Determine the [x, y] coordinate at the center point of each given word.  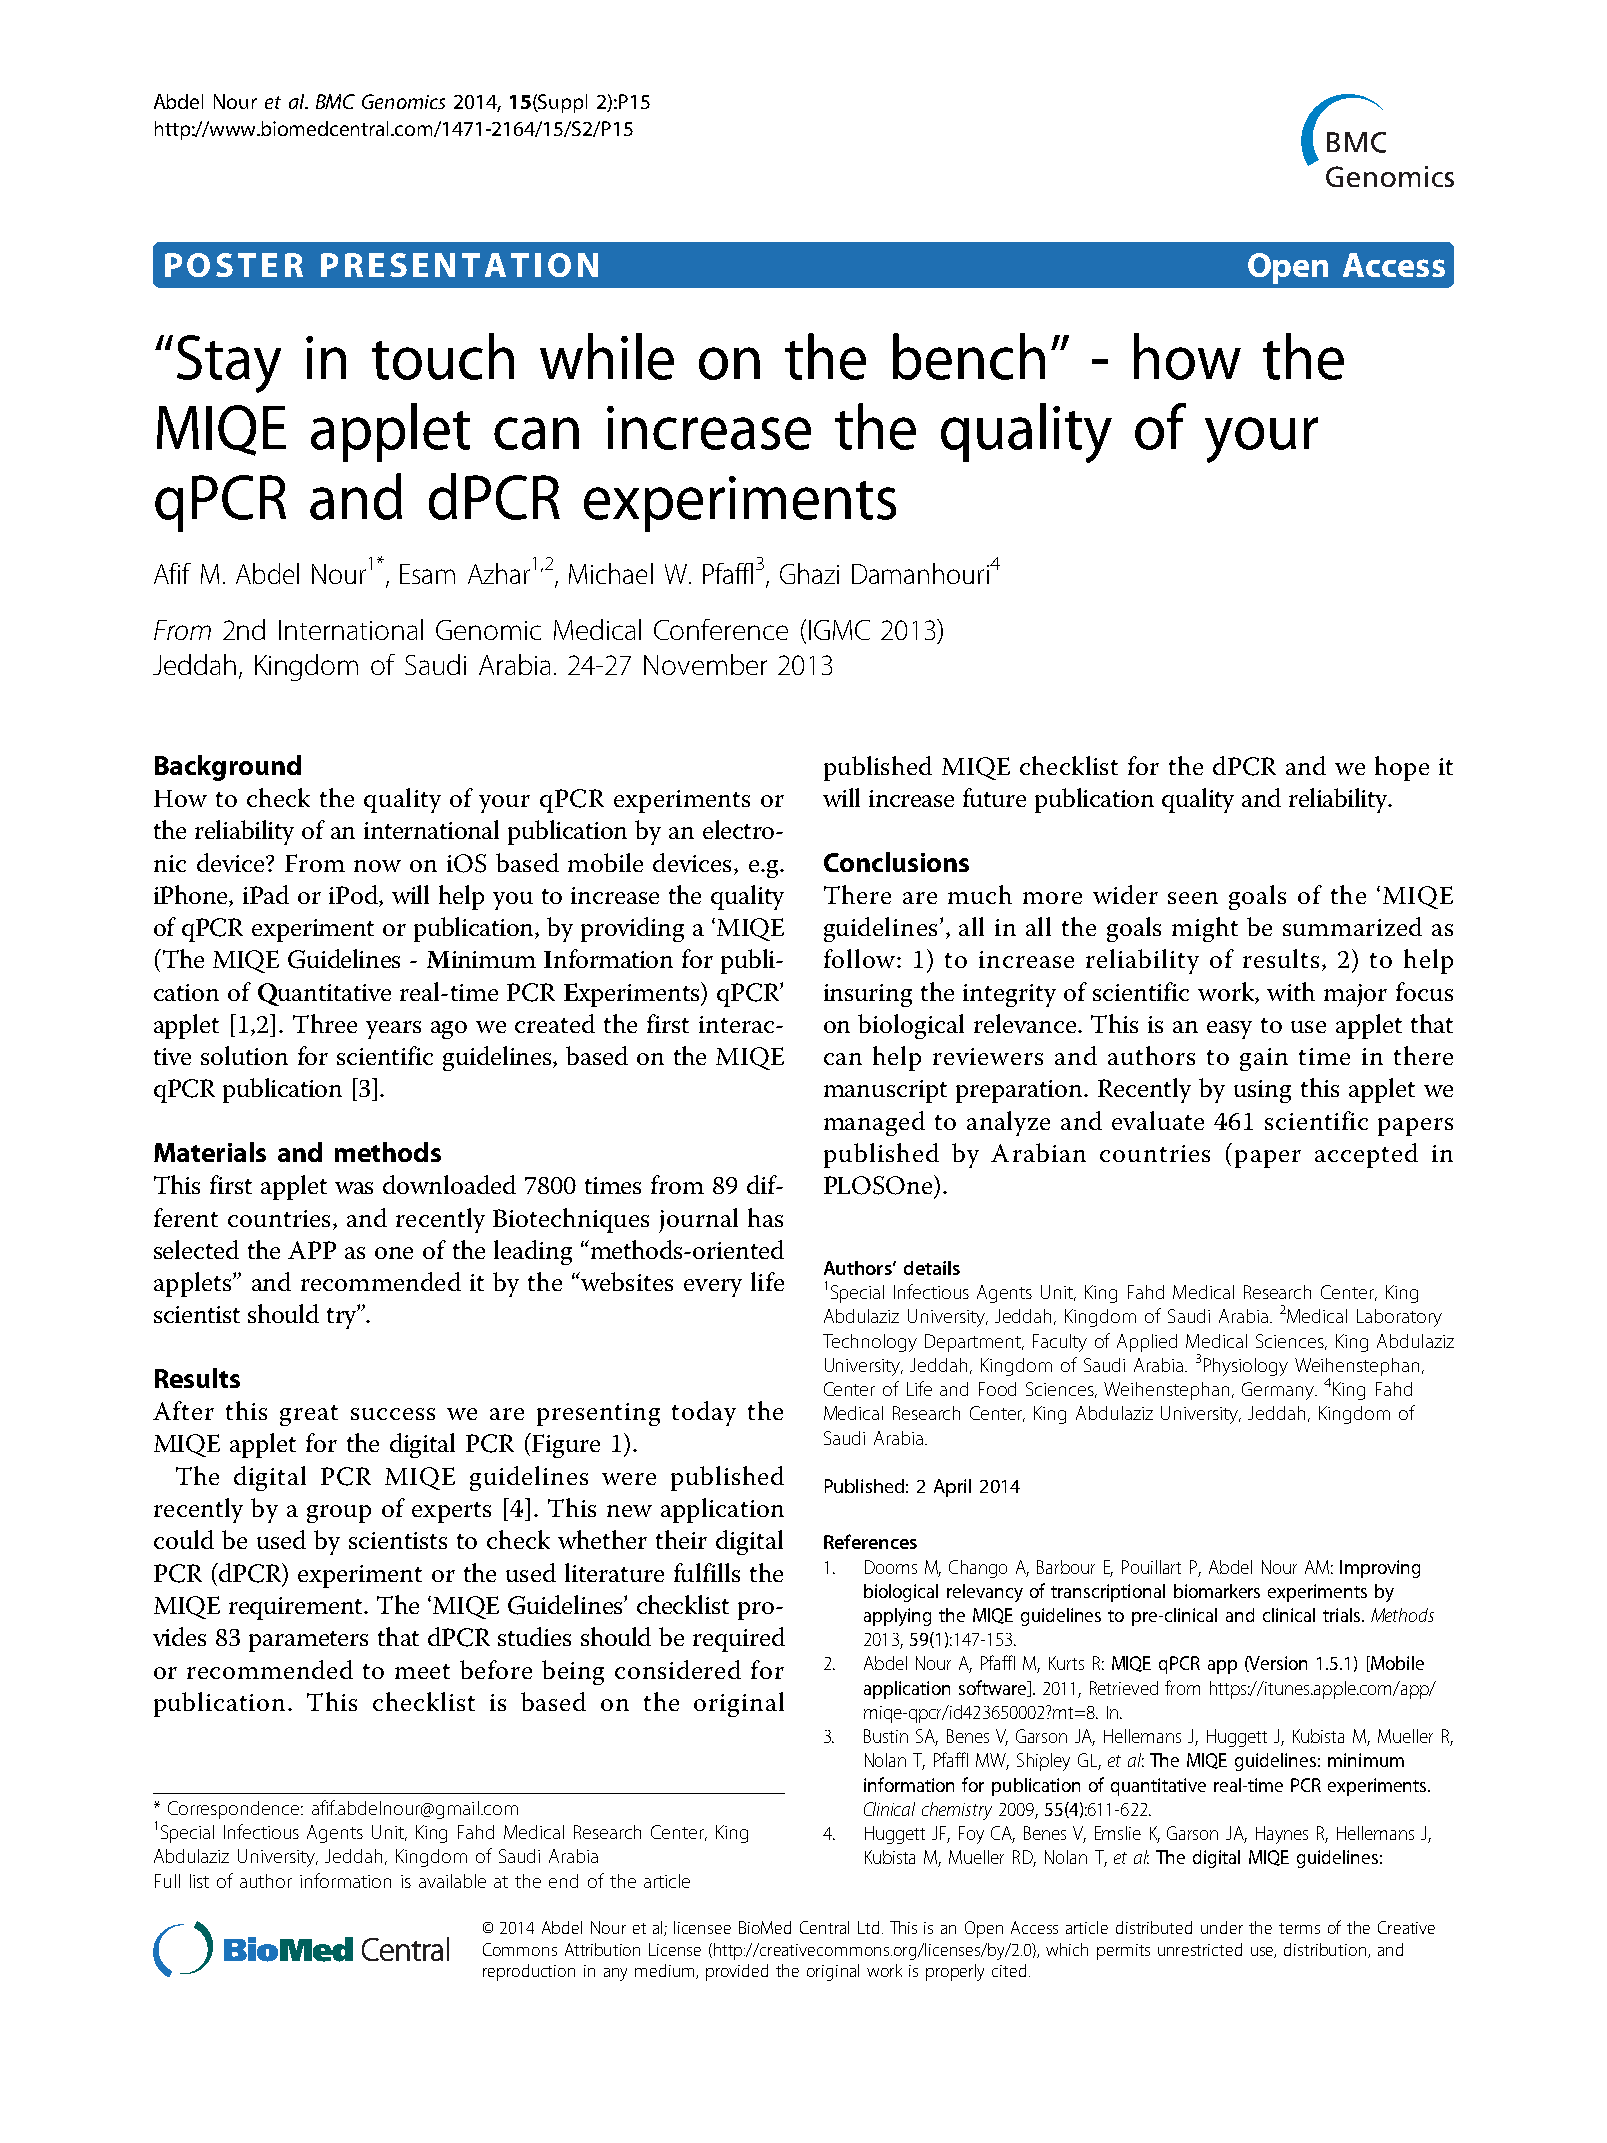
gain [1264, 1059]
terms [1299, 1928]
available [452, 1881]
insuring [868, 995]
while [607, 356]
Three [325, 1023]
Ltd [868, 1927]
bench [969, 356]
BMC [335, 101]
